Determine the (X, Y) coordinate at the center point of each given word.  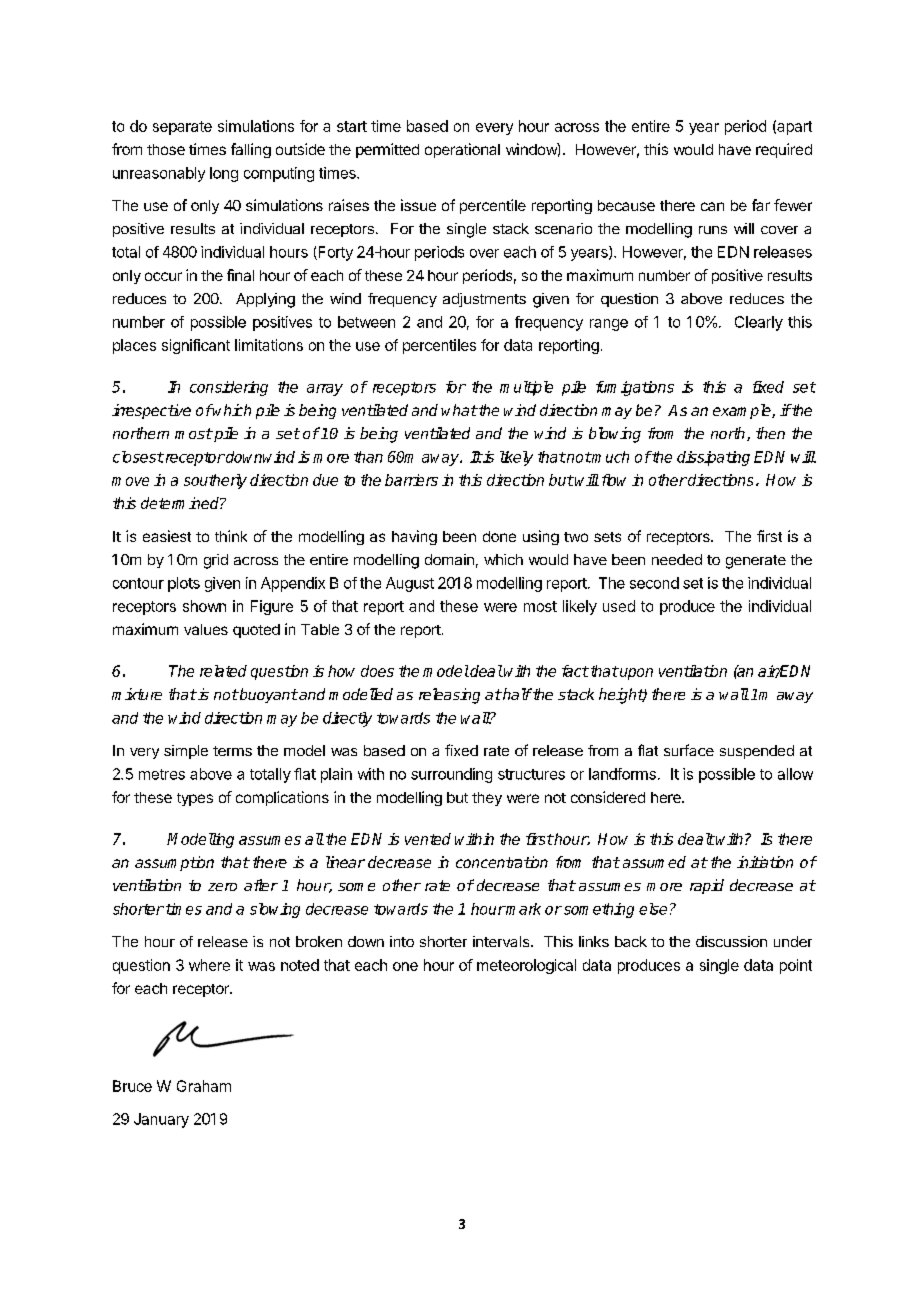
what (459, 410)
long (224, 174)
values (206, 629)
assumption (174, 863)
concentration (502, 862)
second (654, 583)
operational (462, 150)
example (743, 411)
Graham (204, 1086)
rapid (707, 886)
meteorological (526, 966)
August (410, 584)
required (784, 150)
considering (229, 388)
